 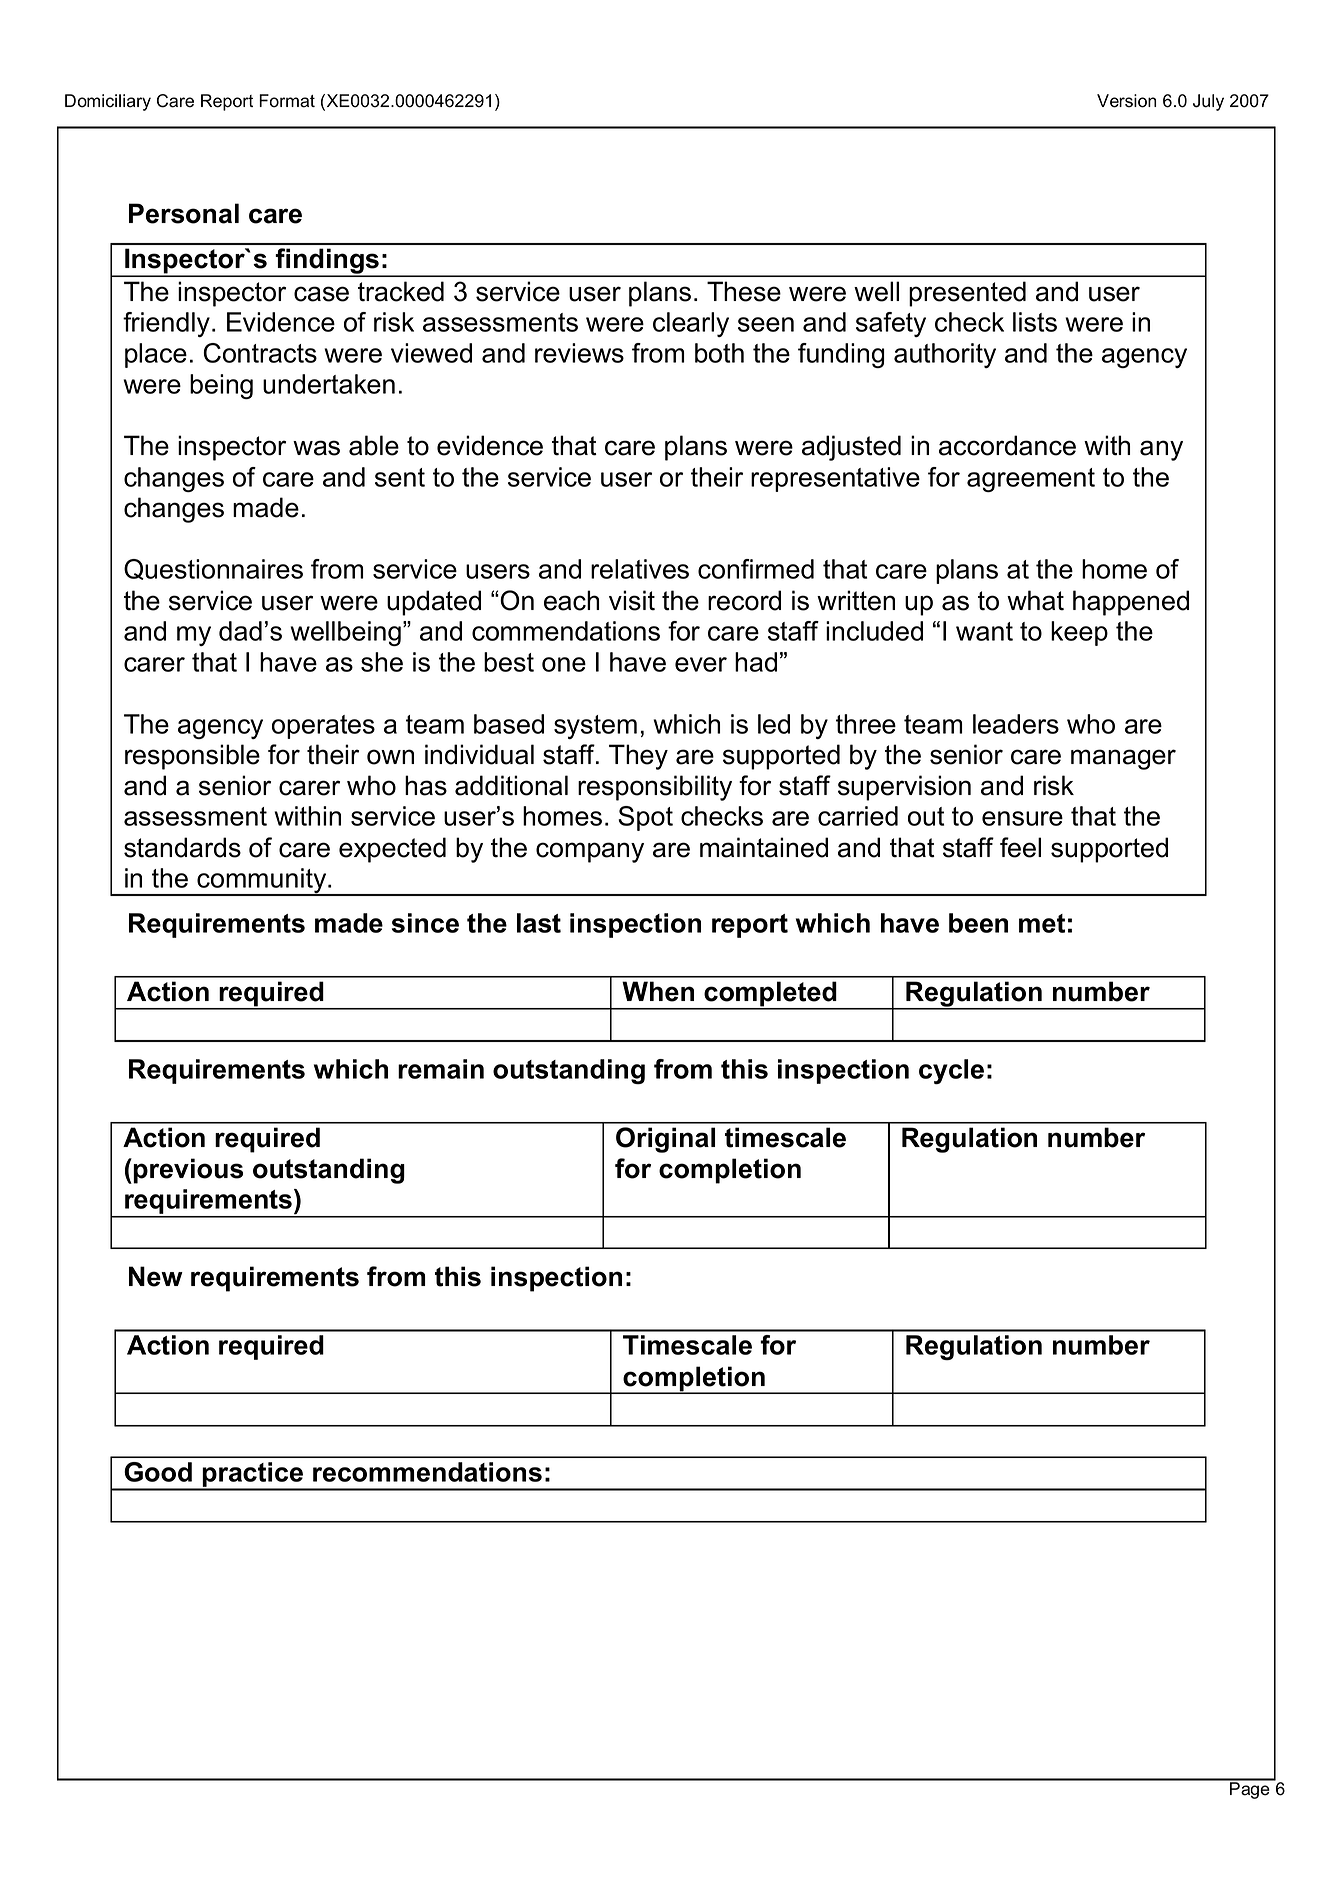 What do you see at coordinates (665, 1140) in the screenshot?
I see `Original` at bounding box center [665, 1140].
